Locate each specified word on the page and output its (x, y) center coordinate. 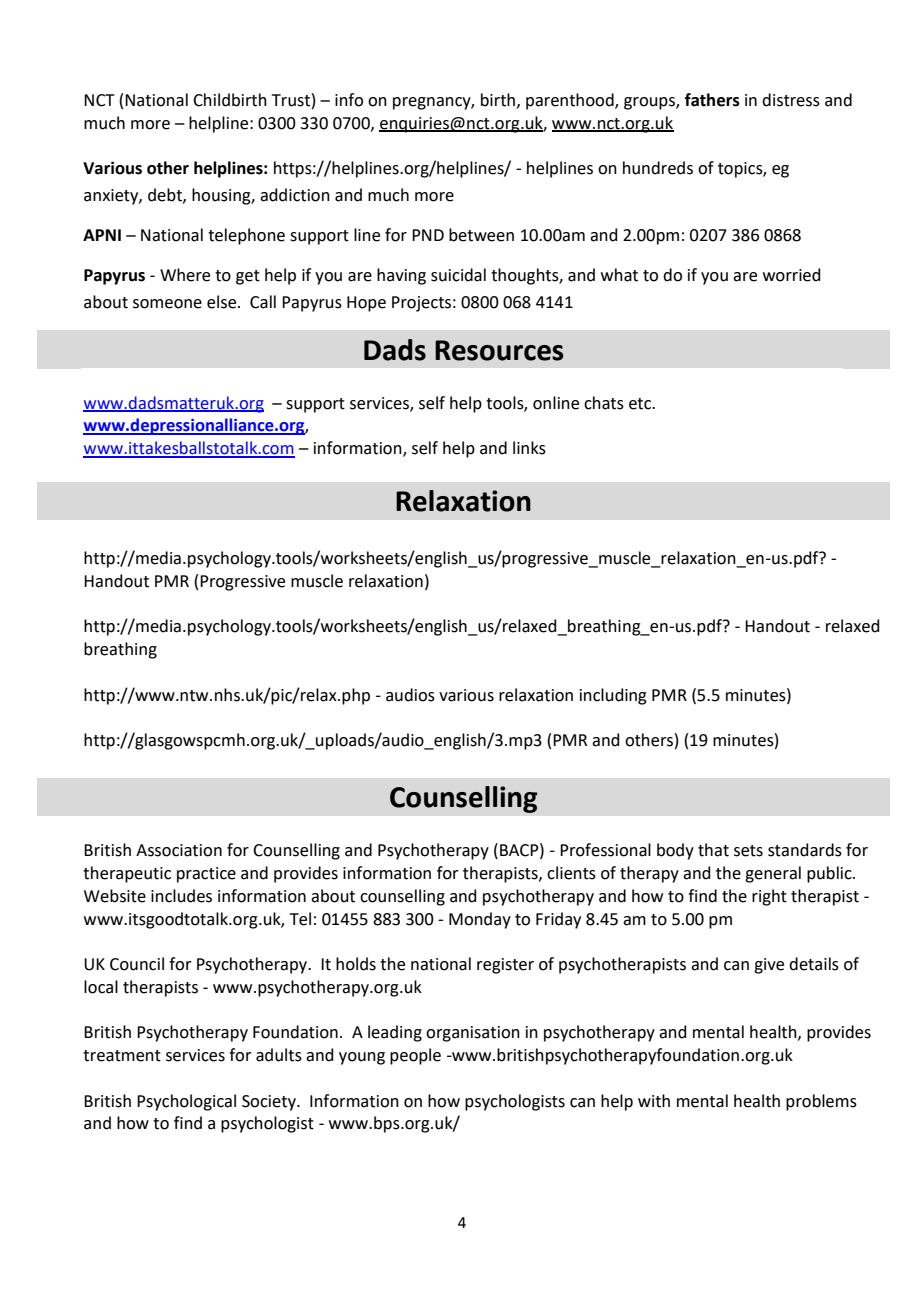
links (529, 448)
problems (821, 1102)
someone (167, 304)
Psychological (186, 1102)
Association (179, 850)
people (415, 1056)
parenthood (571, 101)
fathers (712, 100)
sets (748, 851)
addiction (295, 195)
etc (641, 404)
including (613, 696)
